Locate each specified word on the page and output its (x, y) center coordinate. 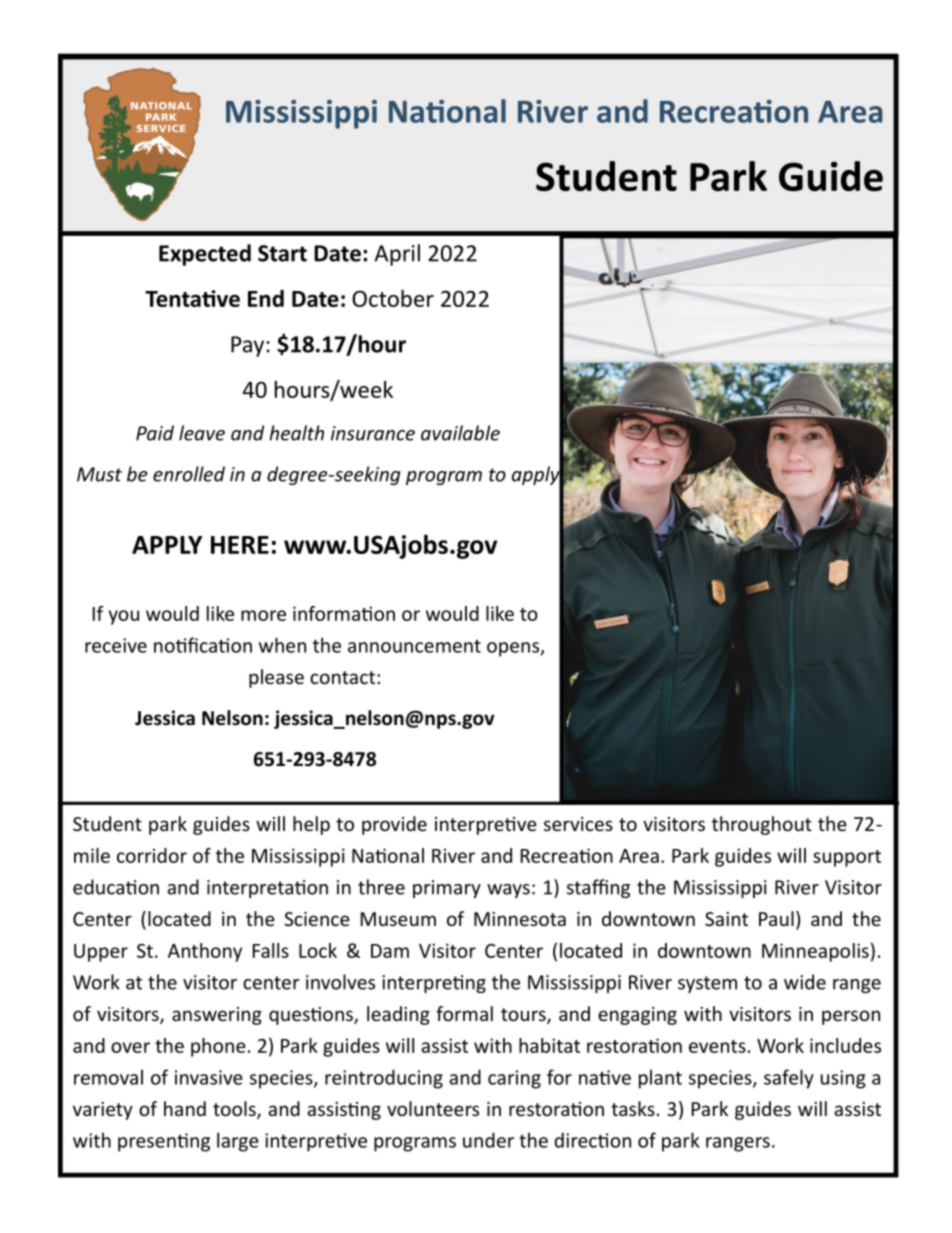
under (488, 1140)
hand (185, 1108)
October (393, 298)
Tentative (192, 298)
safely (789, 1079)
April (397, 255)
